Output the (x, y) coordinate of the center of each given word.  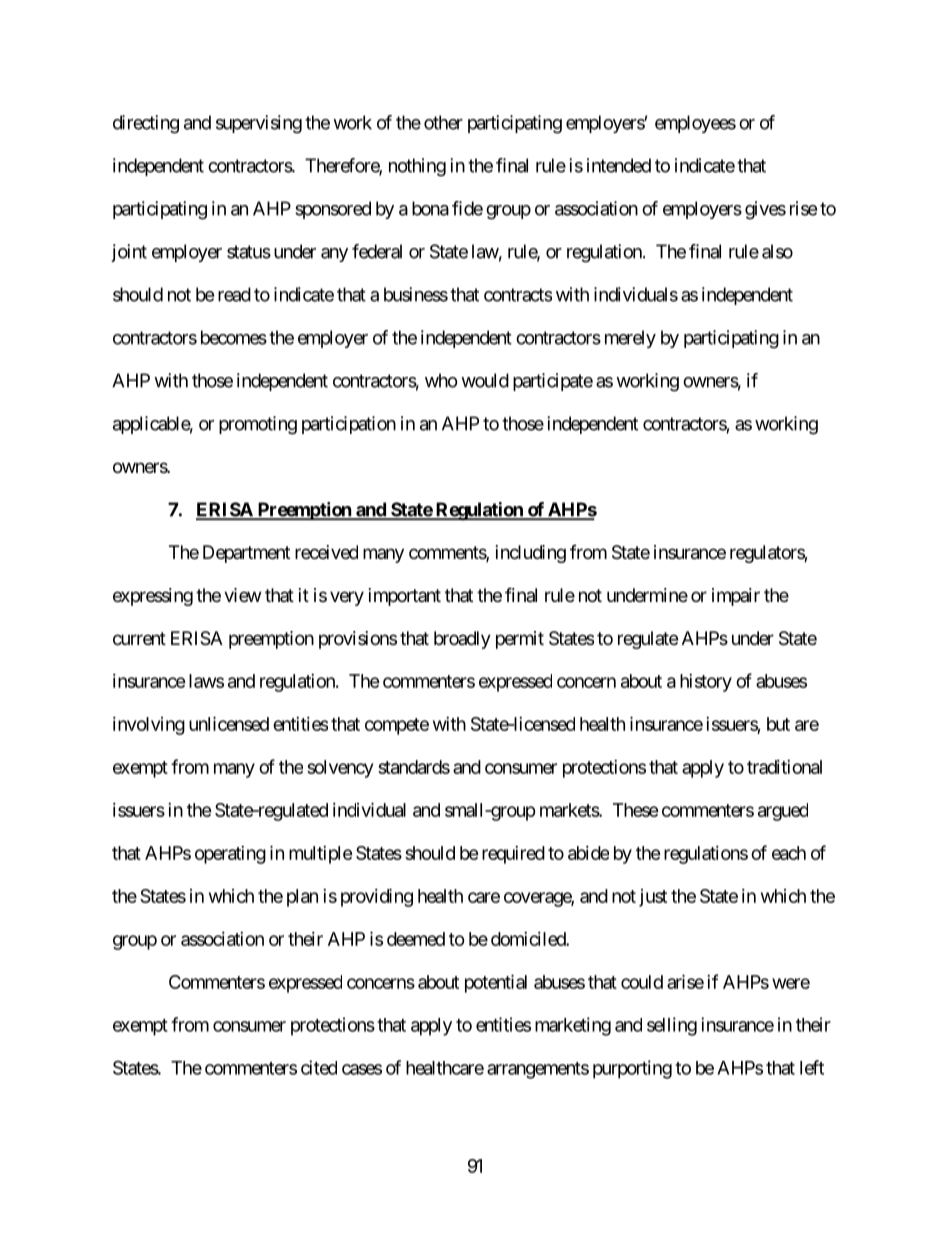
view (242, 595)
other (443, 122)
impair (736, 597)
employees (695, 124)
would (485, 380)
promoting (258, 425)
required (513, 855)
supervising (259, 124)
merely (630, 339)
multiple (321, 855)
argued (783, 812)
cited (319, 1067)
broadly (462, 640)
